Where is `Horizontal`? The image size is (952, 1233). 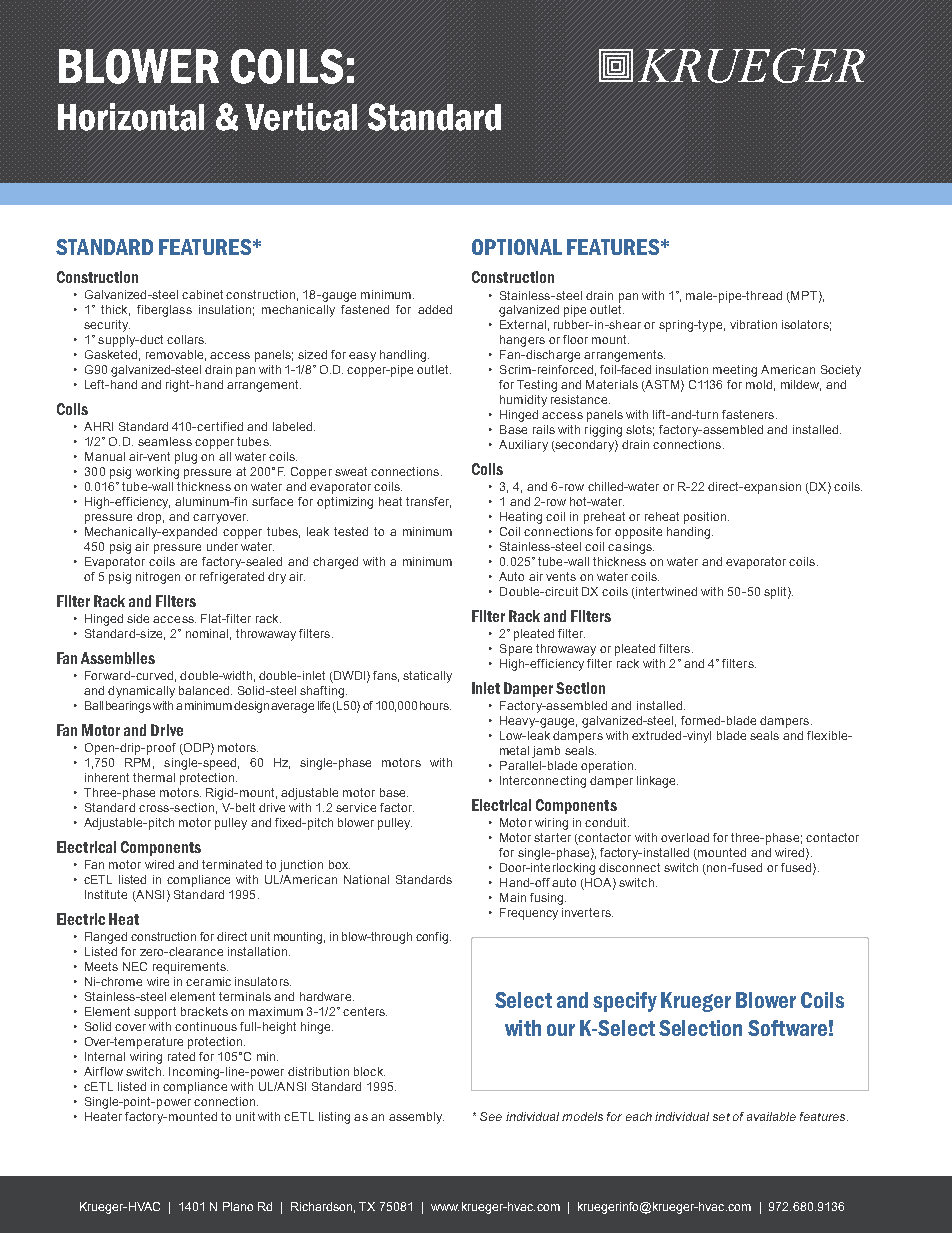 Horizontal is located at coordinates (131, 117).
